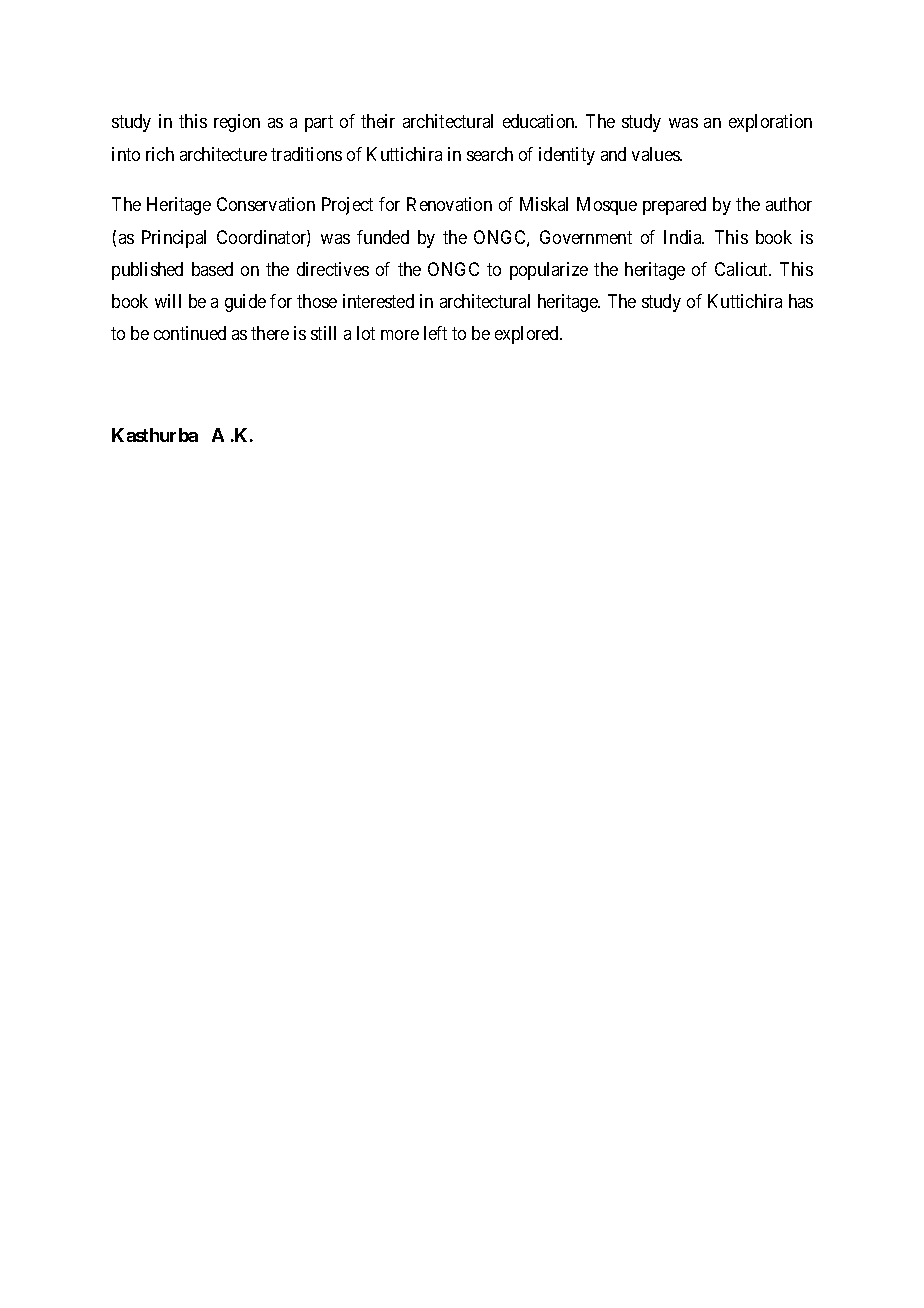  I want to click on region, so click(237, 123).
